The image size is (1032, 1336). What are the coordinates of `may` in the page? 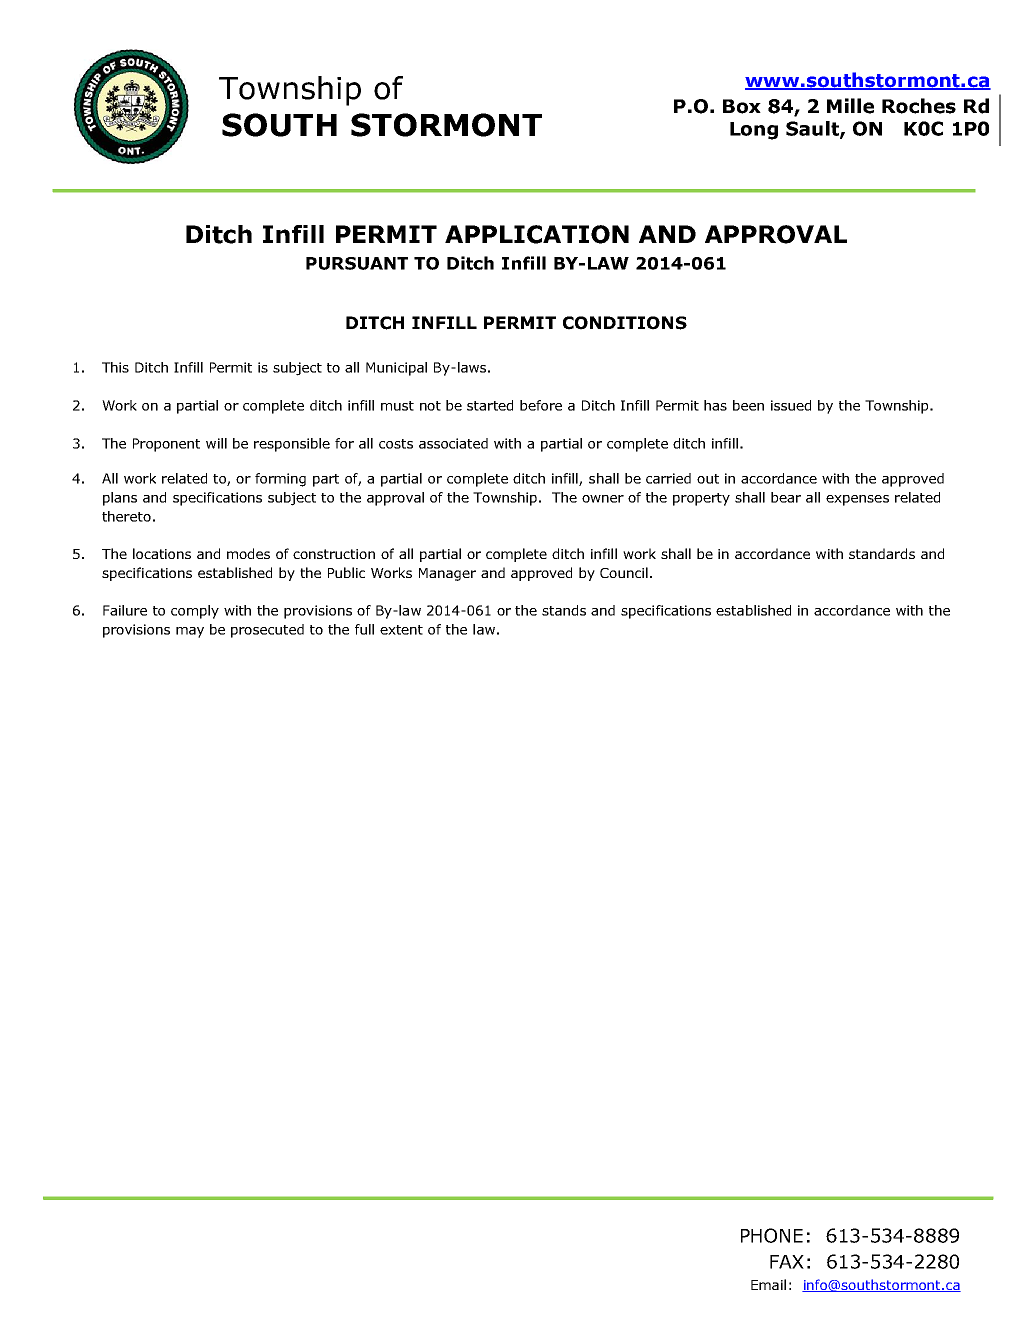 It's located at (190, 632).
